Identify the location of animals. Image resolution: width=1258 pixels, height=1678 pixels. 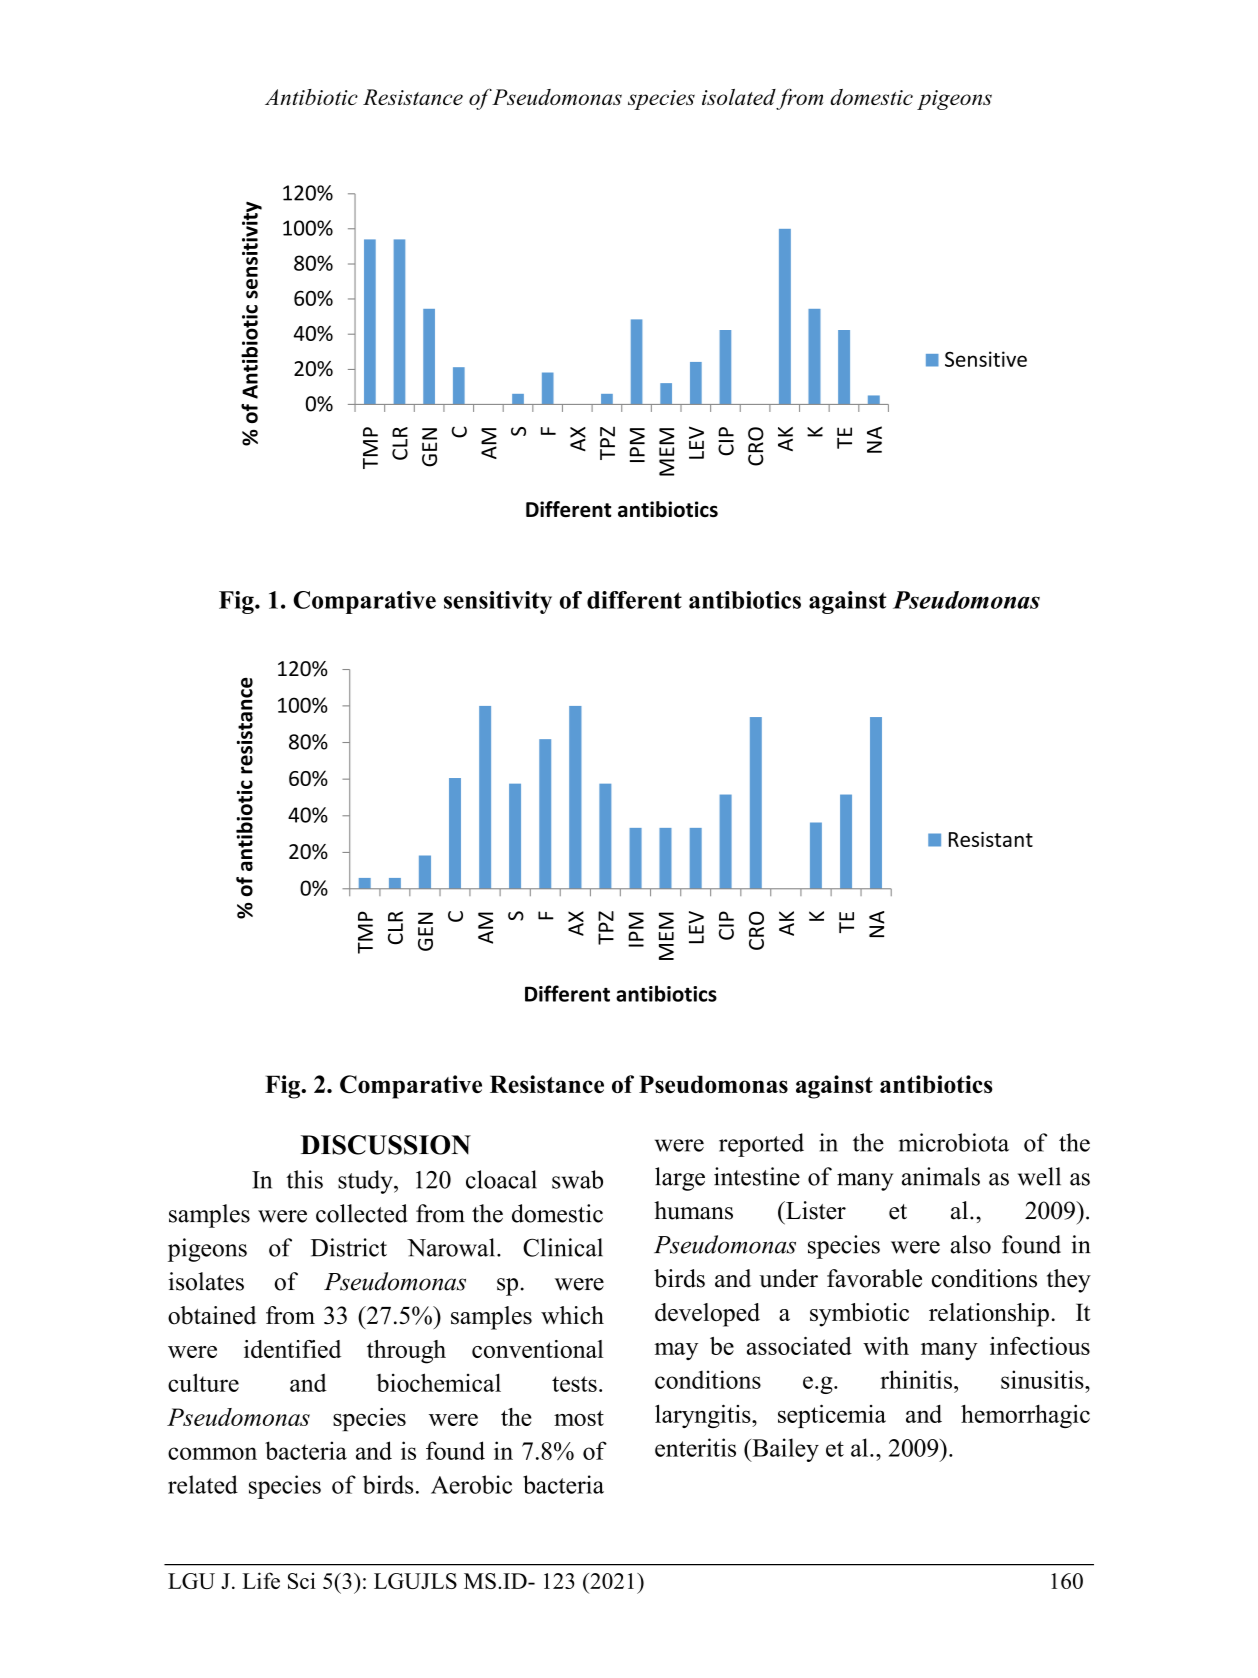
(941, 1176).
